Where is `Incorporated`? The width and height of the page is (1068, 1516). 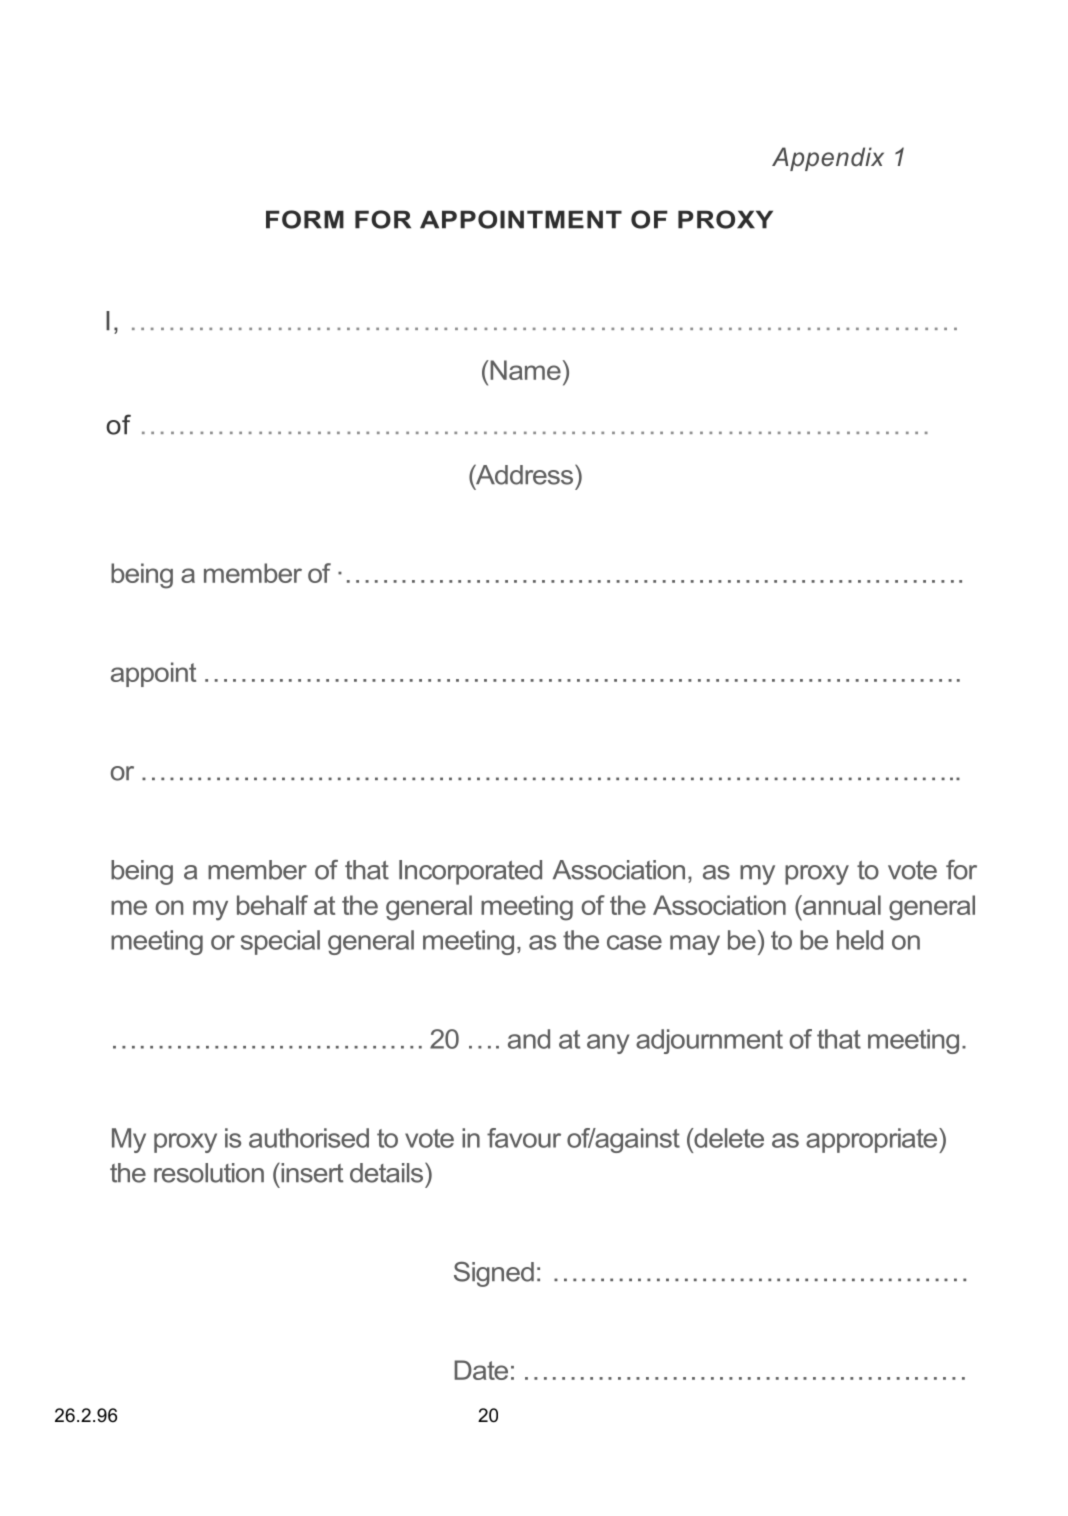 Incorporated is located at coordinates (470, 872).
